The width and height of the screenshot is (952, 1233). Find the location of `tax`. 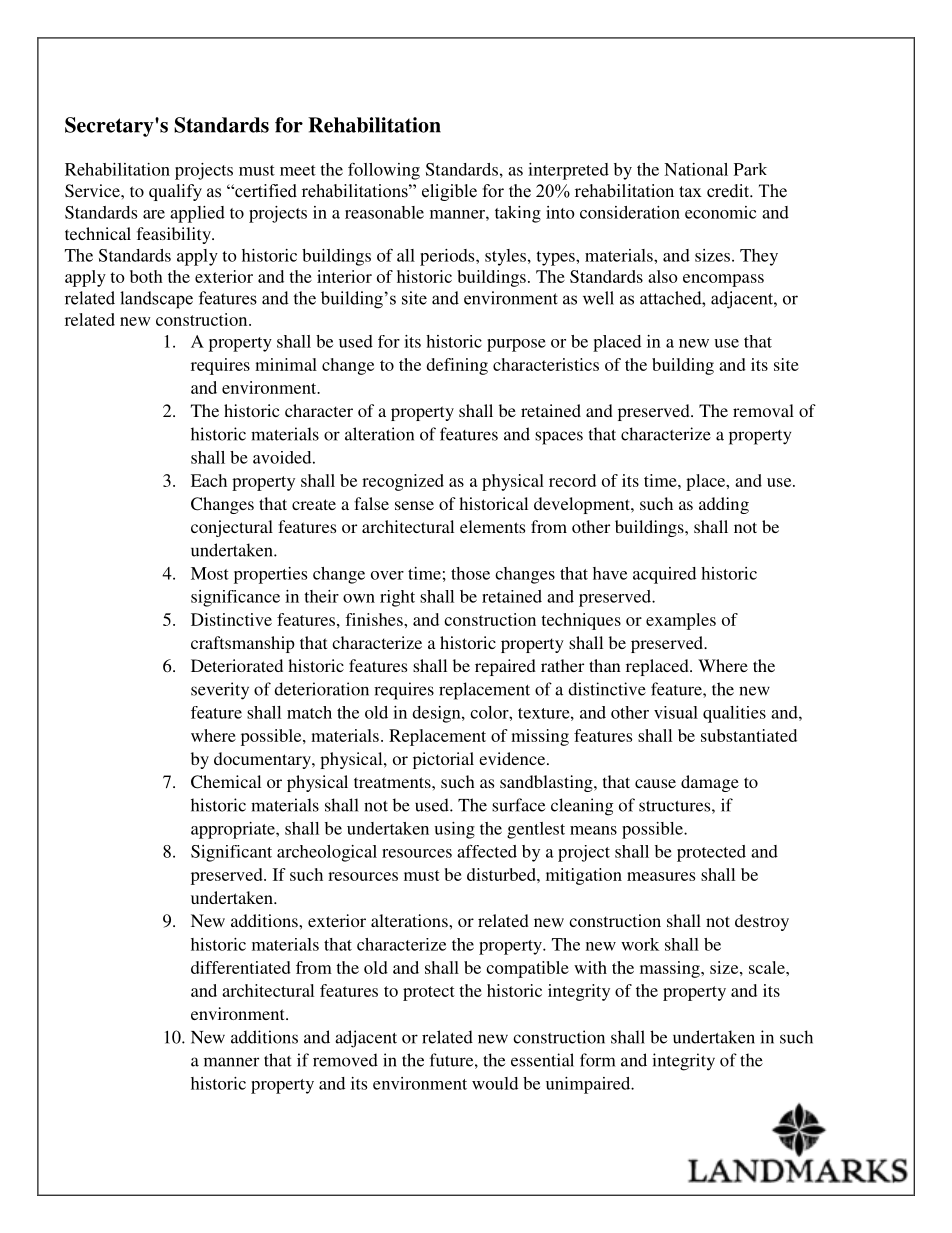

tax is located at coordinates (690, 191).
